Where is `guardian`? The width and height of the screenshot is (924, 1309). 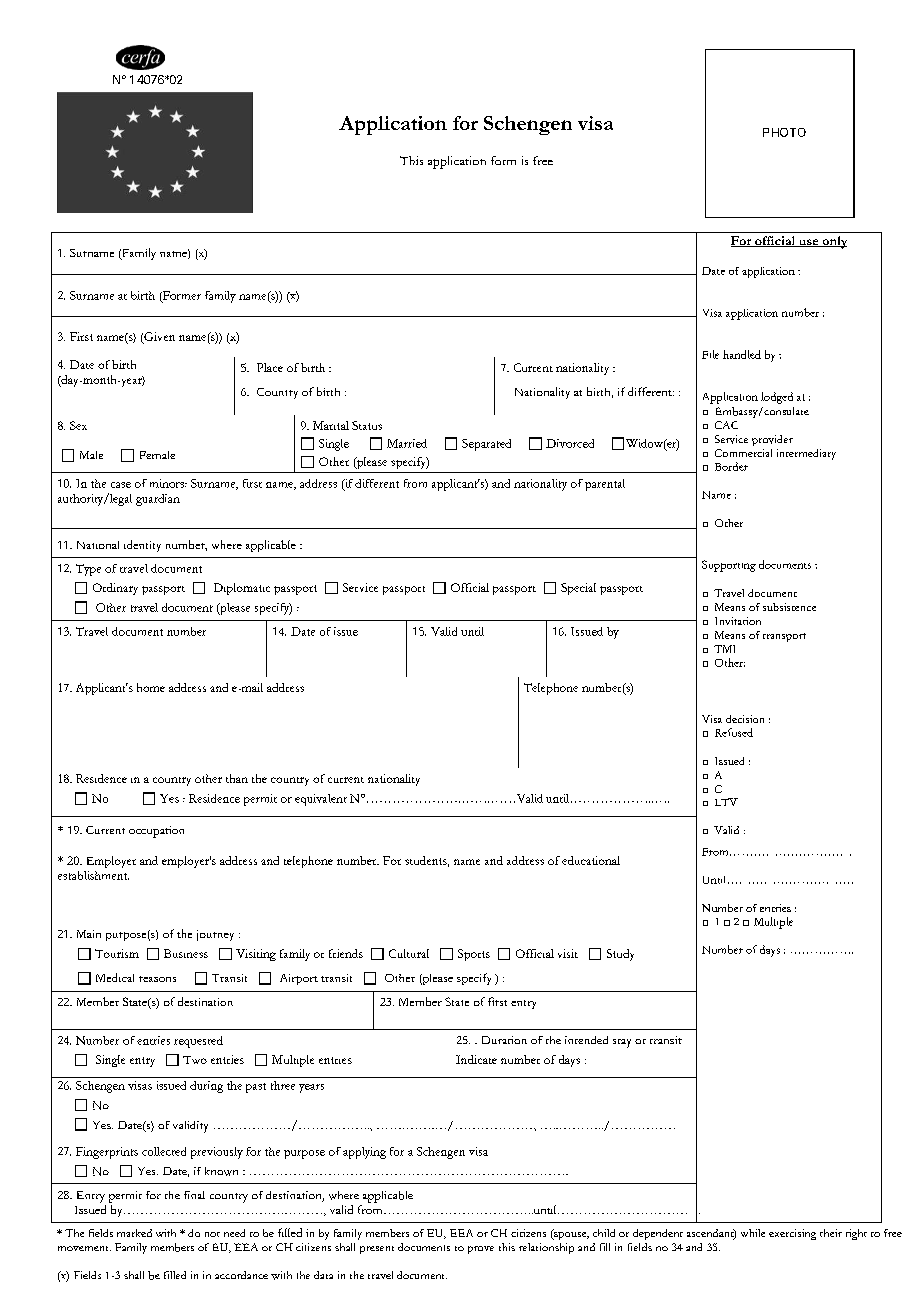 guardian is located at coordinates (158, 500).
